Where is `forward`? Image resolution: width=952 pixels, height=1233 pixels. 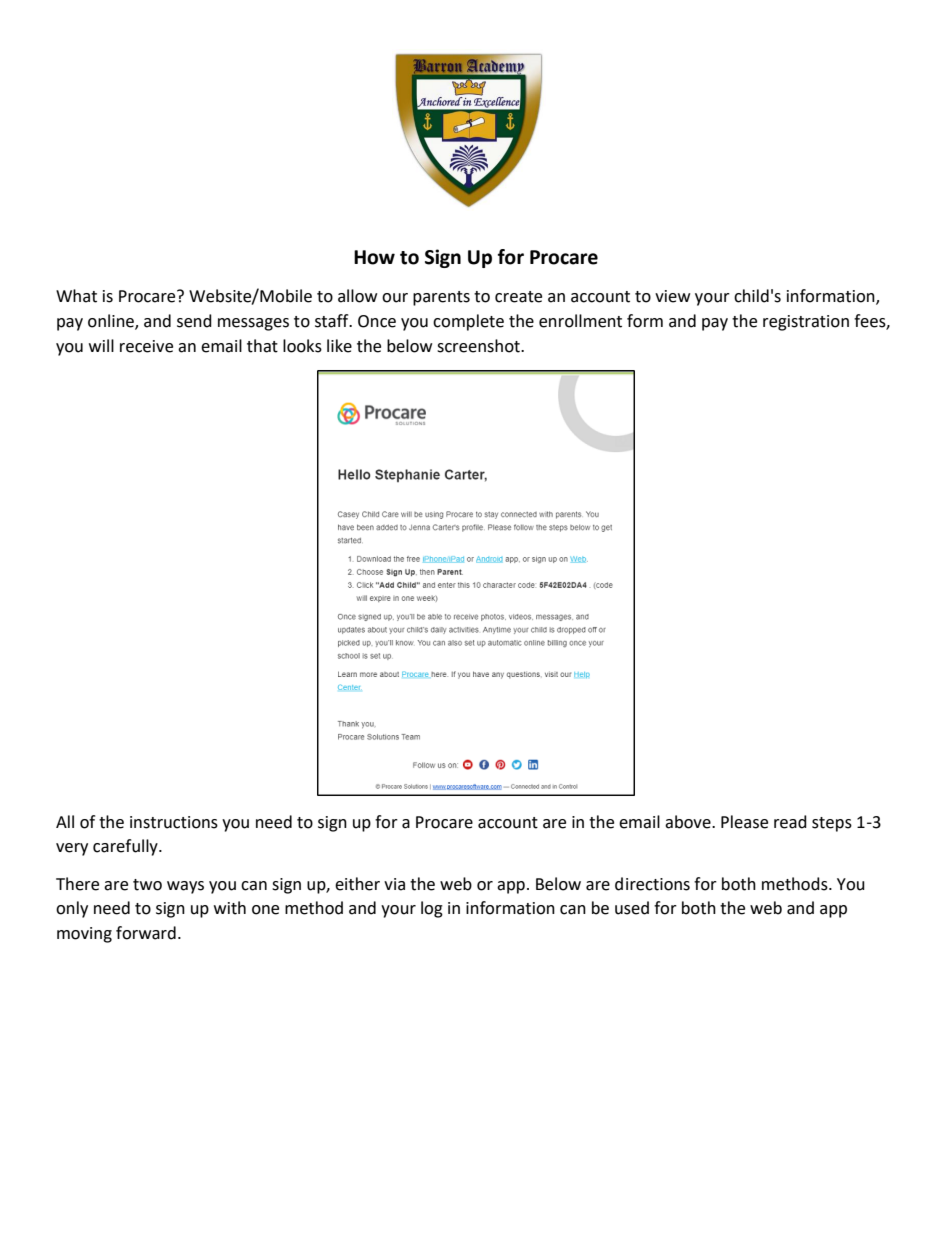 forward is located at coordinates (146, 933).
